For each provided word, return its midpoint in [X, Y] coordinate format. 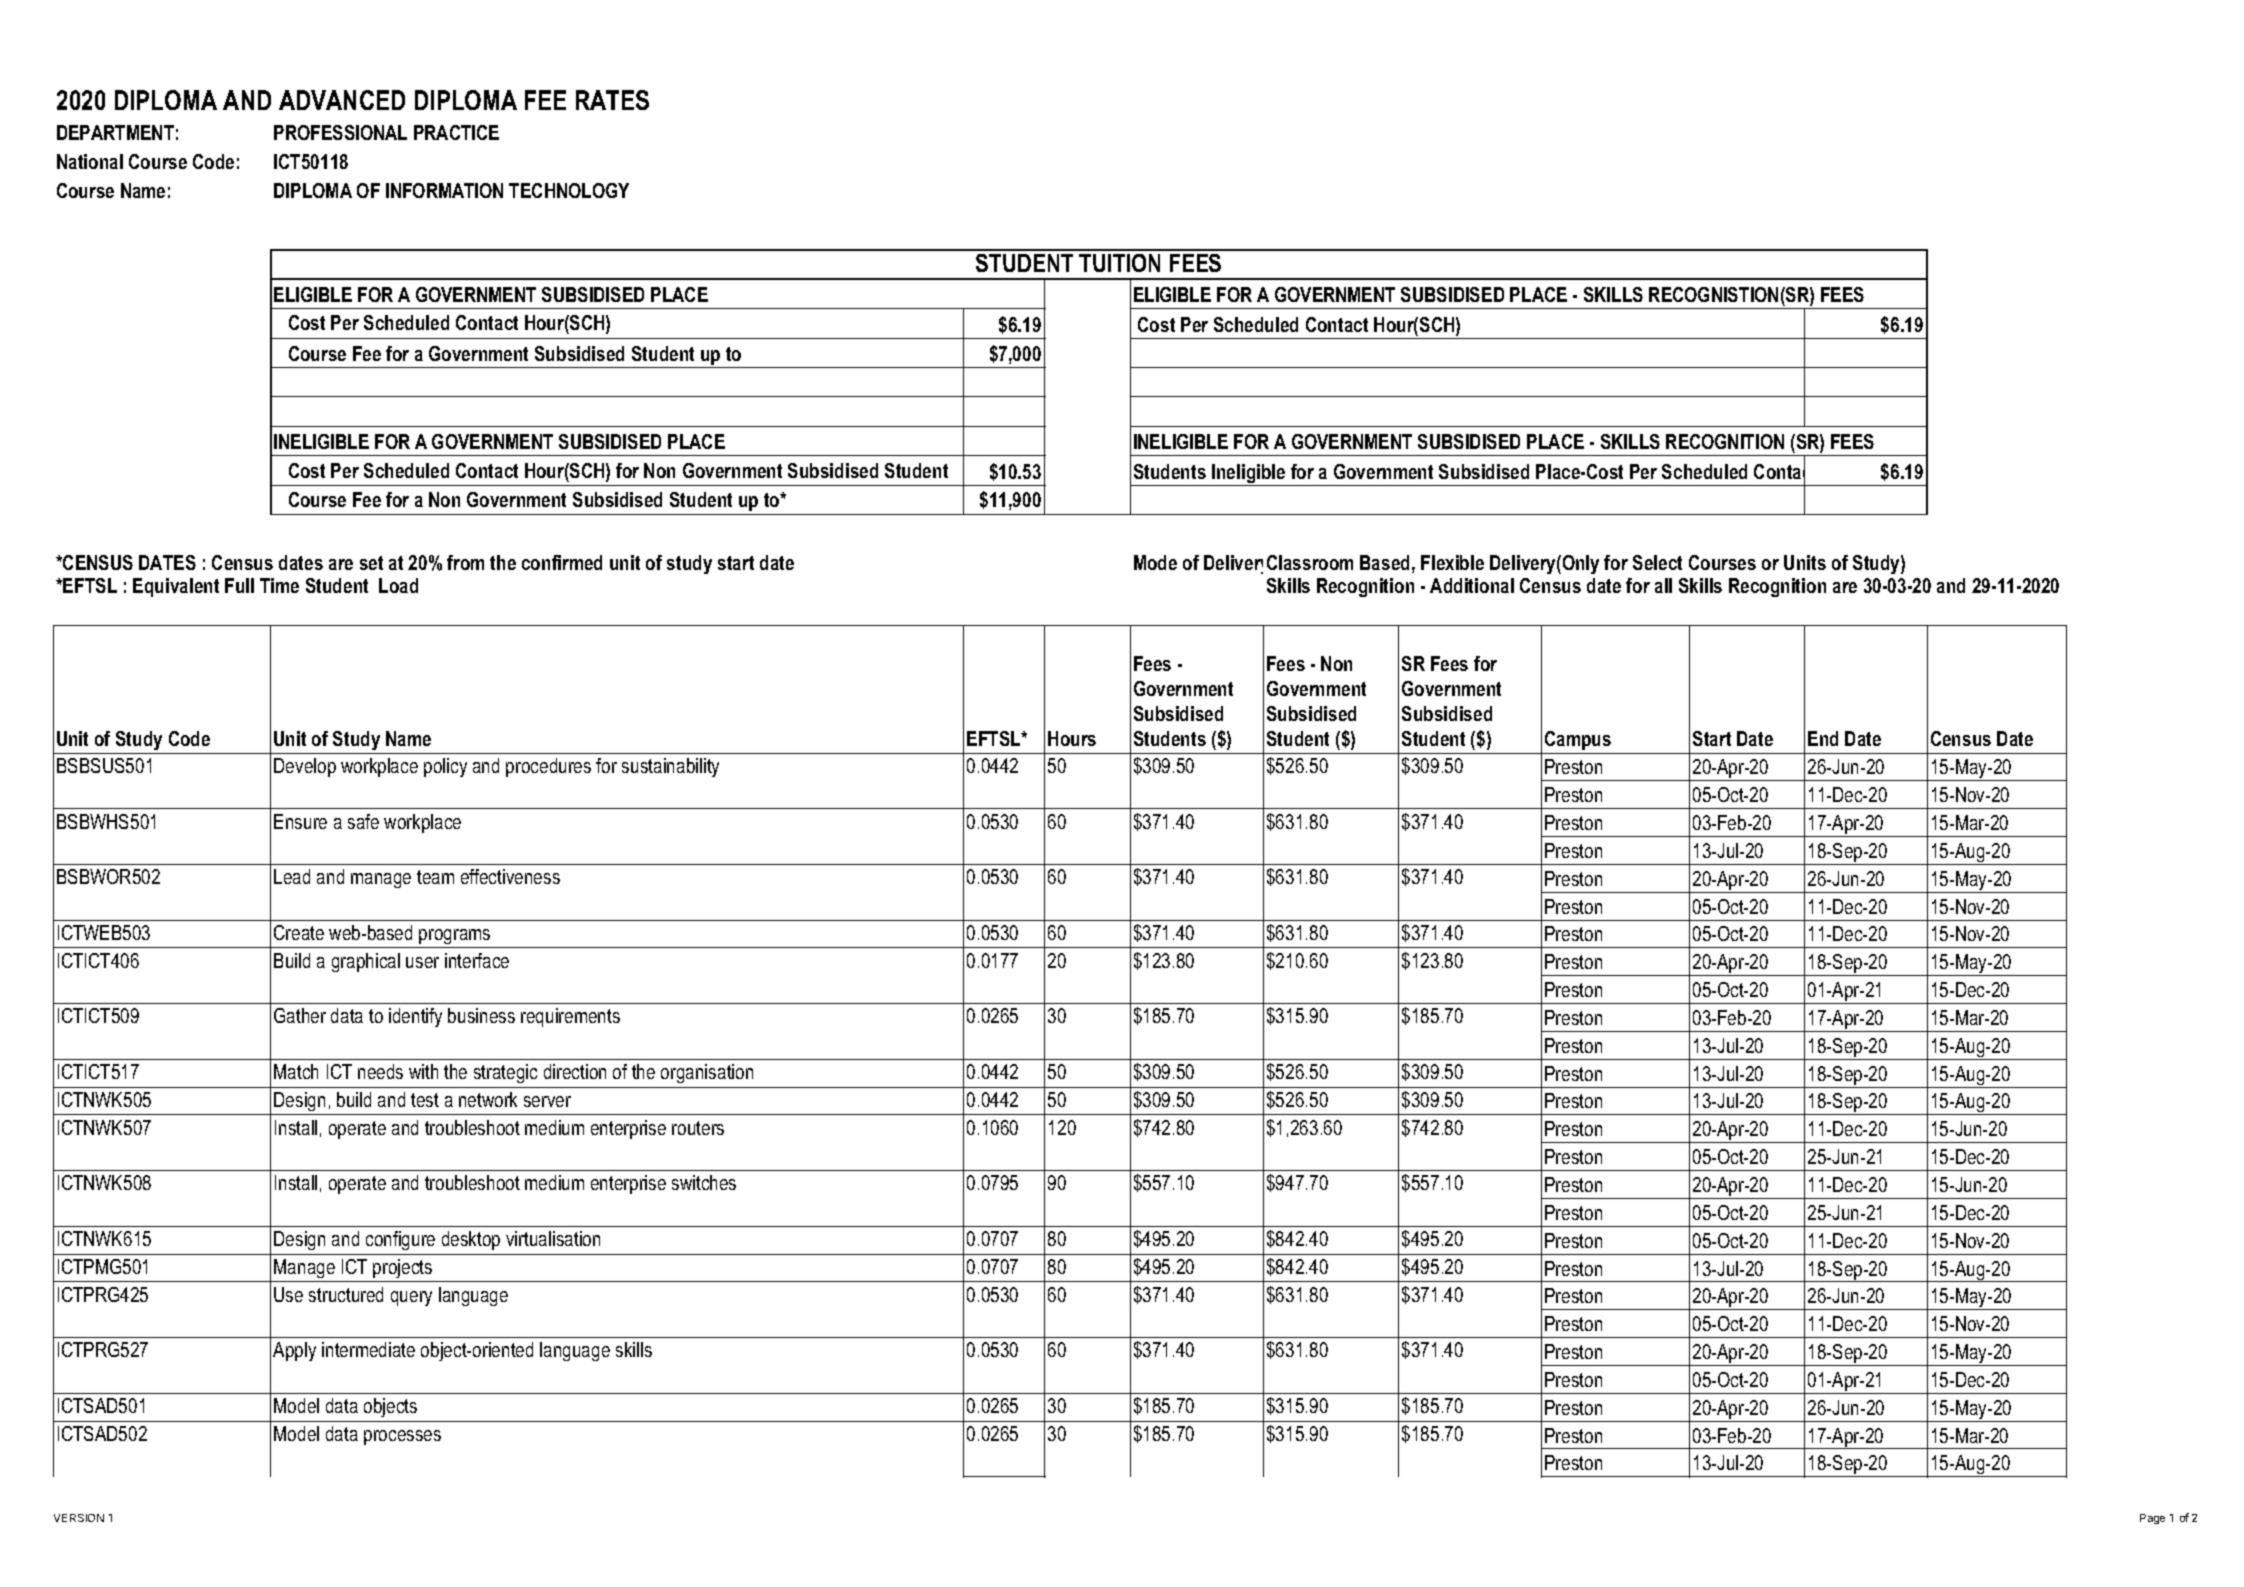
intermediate [368, 1349]
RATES [612, 100]
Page [2152, 1519]
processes [402, 1437]
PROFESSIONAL [340, 132]
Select [1657, 562]
